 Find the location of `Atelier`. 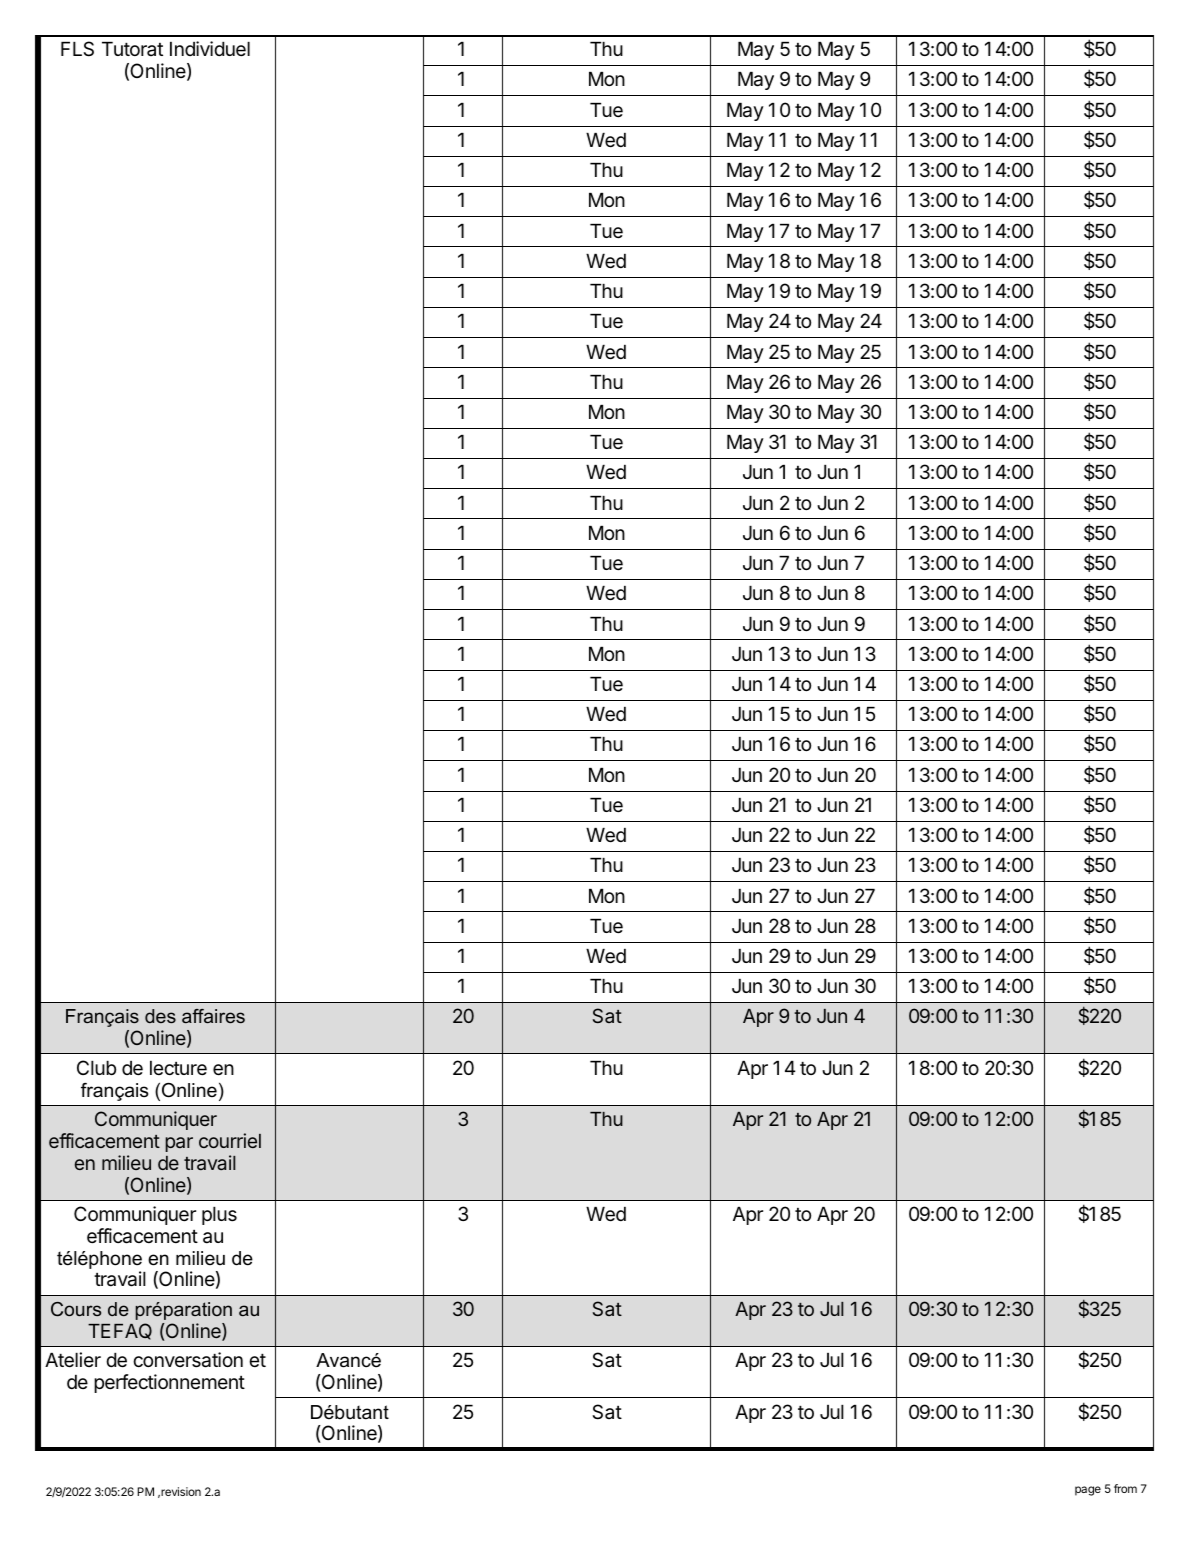

Atelier is located at coordinates (73, 1360).
